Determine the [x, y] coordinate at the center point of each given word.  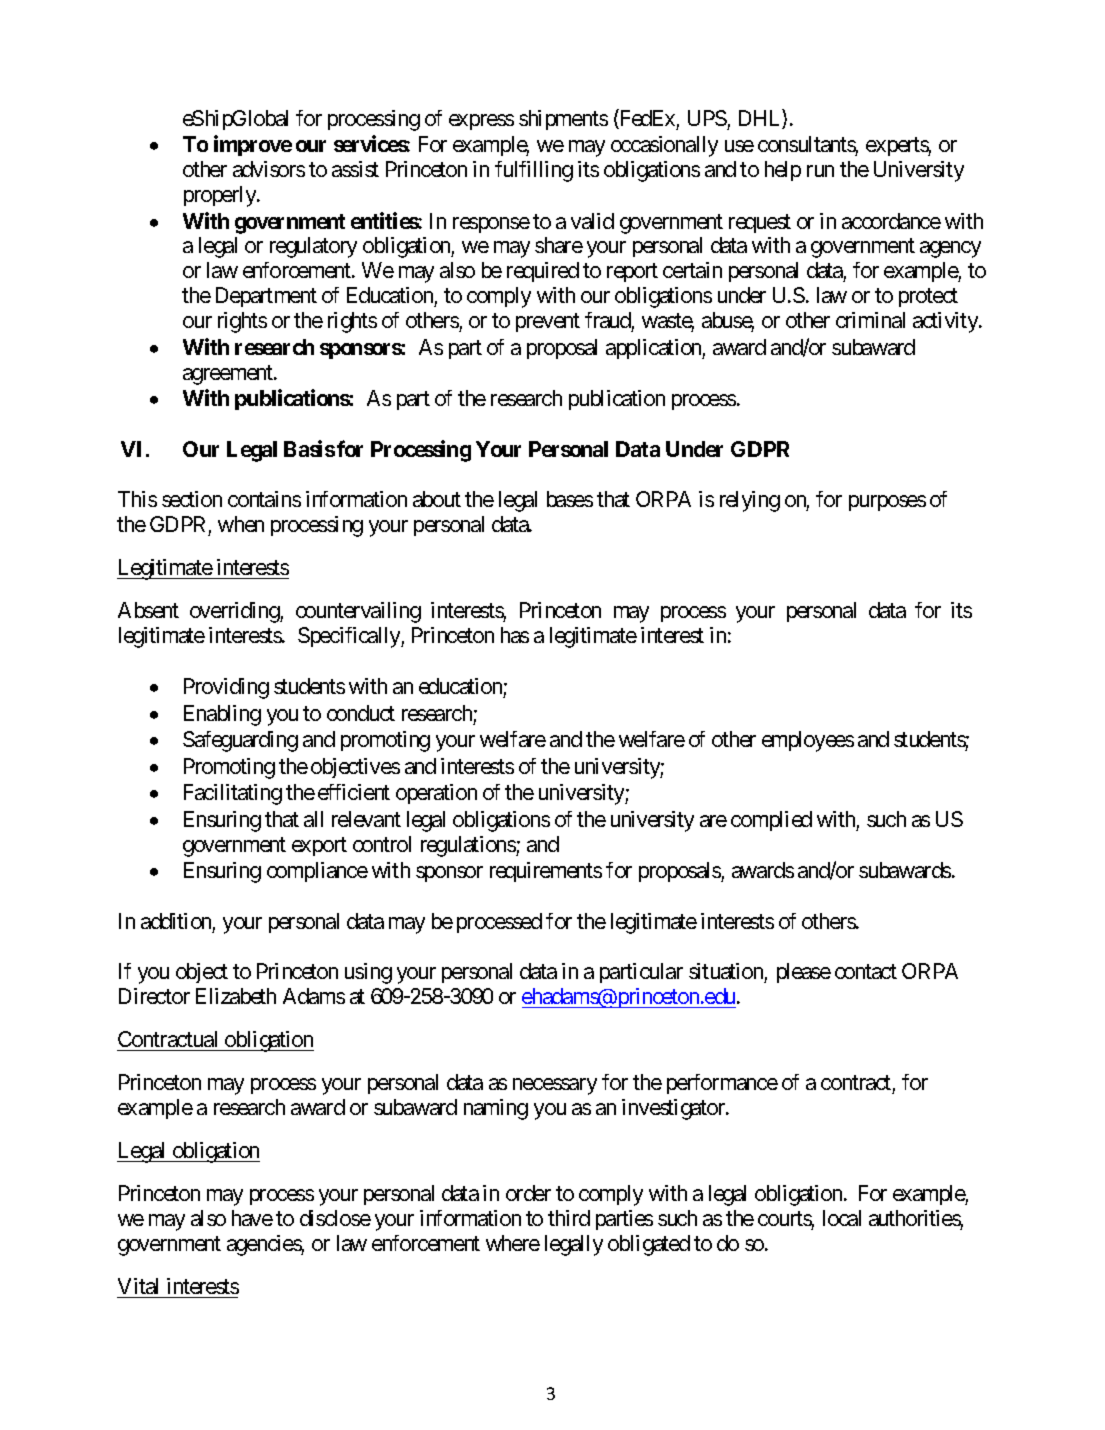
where [513, 1243]
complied [771, 821]
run [820, 171]
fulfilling [534, 171]
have [252, 1218]
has [515, 635]
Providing [226, 688]
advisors [269, 169]
